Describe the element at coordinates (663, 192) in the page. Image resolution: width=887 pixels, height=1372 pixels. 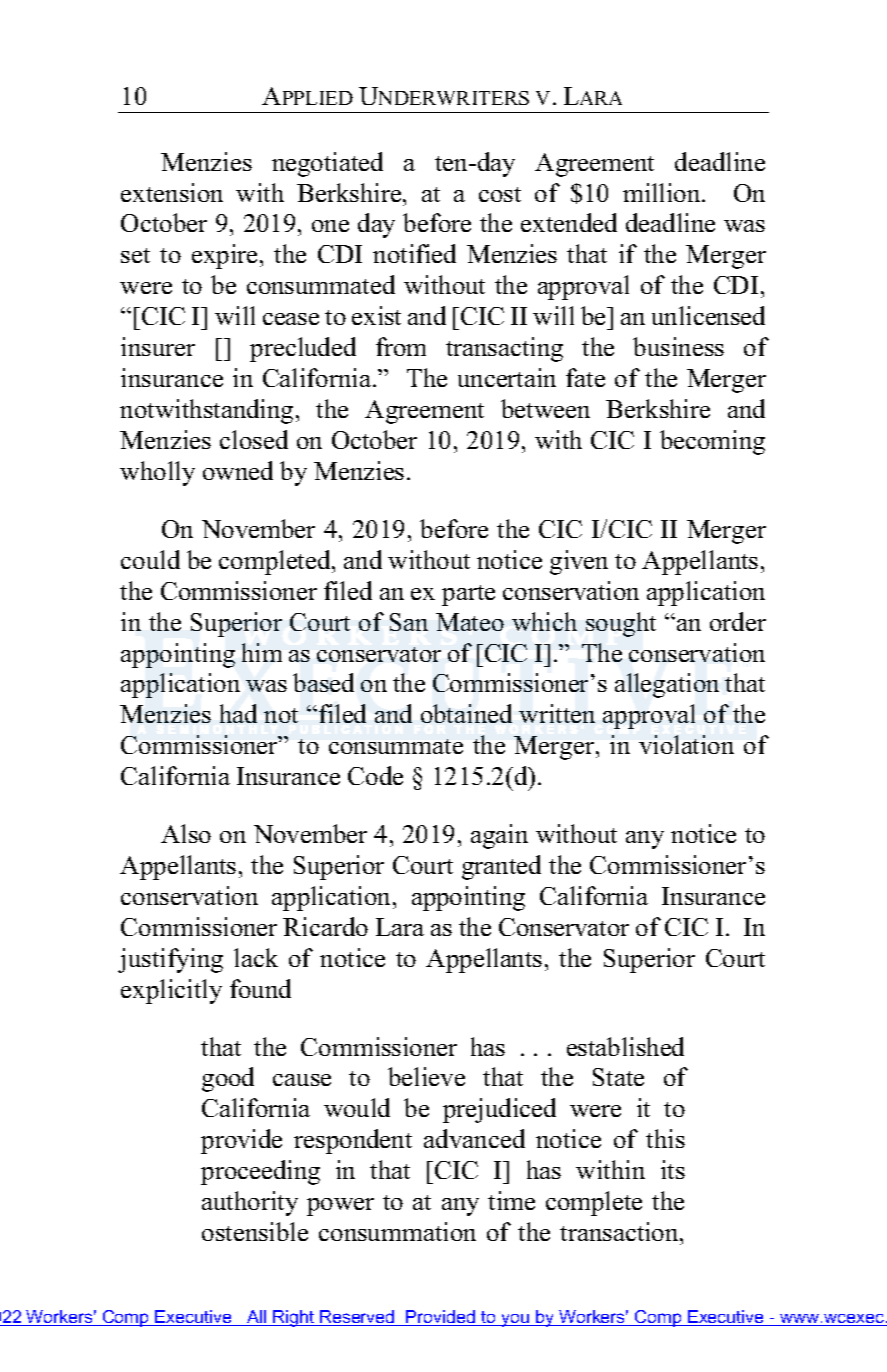
I see `million` at that location.
